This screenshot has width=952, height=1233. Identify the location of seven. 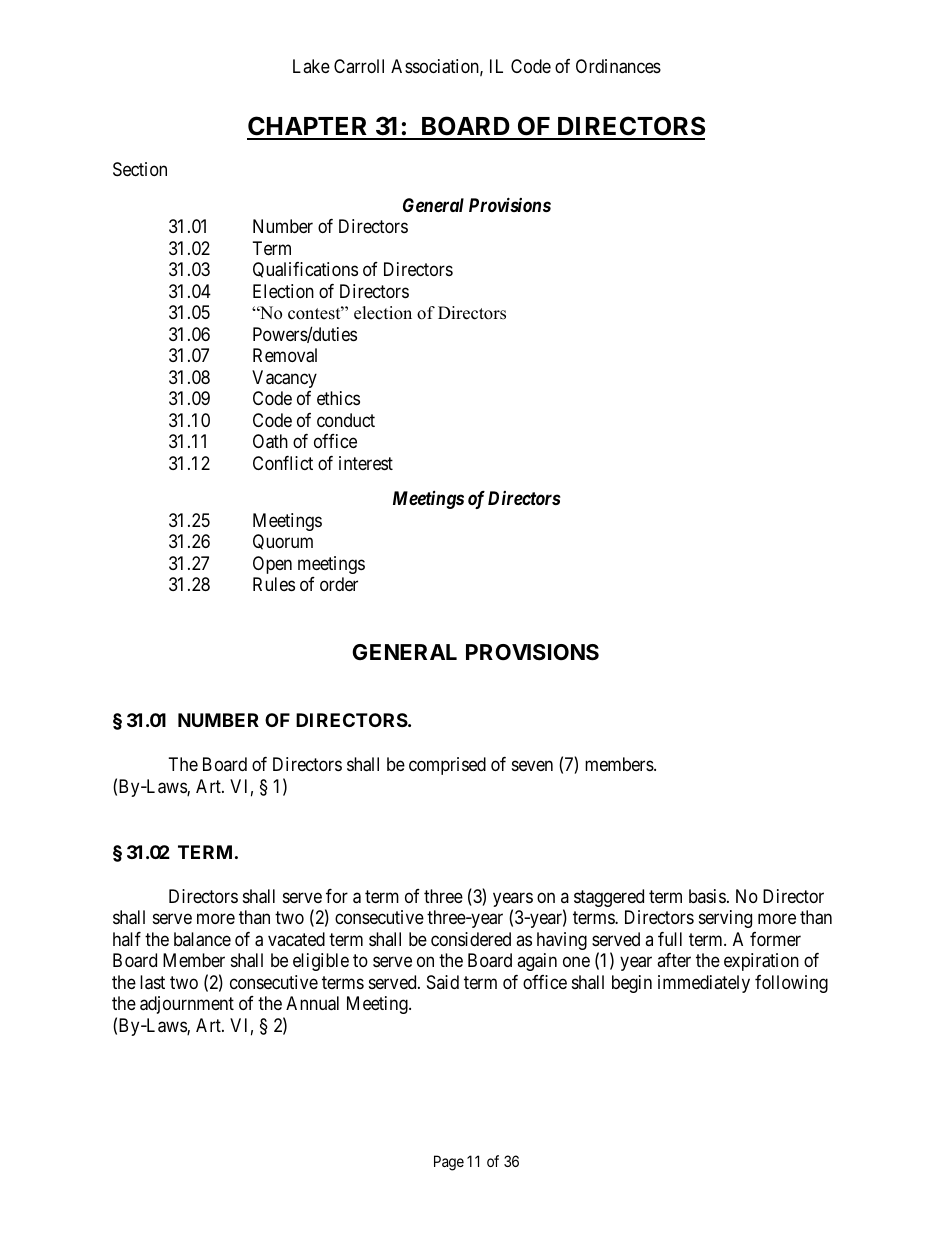
(532, 766).
